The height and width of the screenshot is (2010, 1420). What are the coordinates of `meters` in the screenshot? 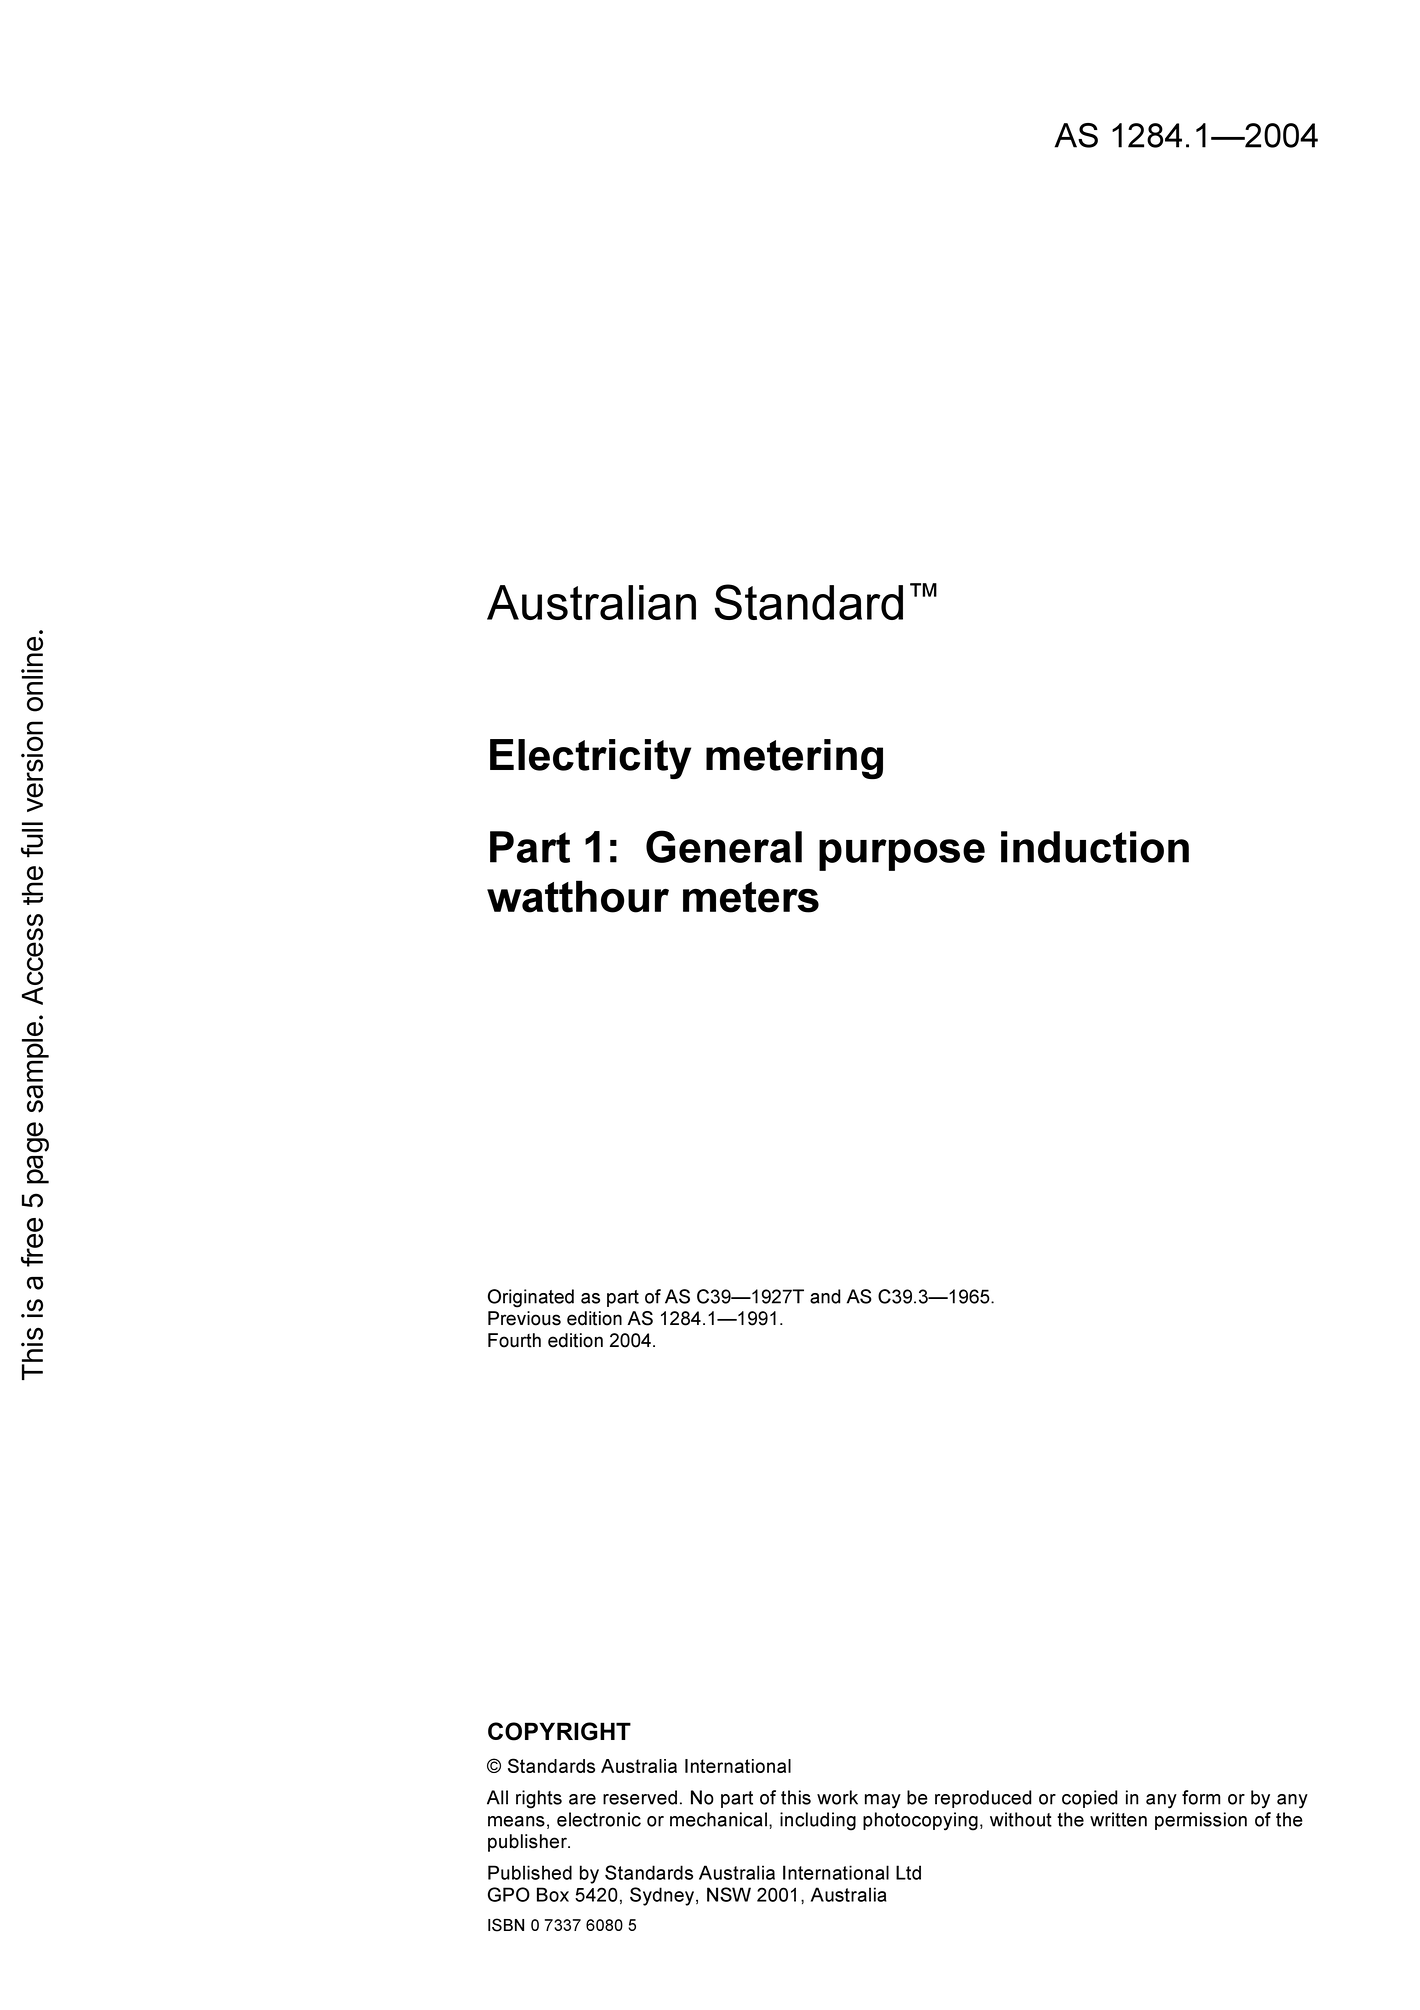 It's located at (751, 897).
